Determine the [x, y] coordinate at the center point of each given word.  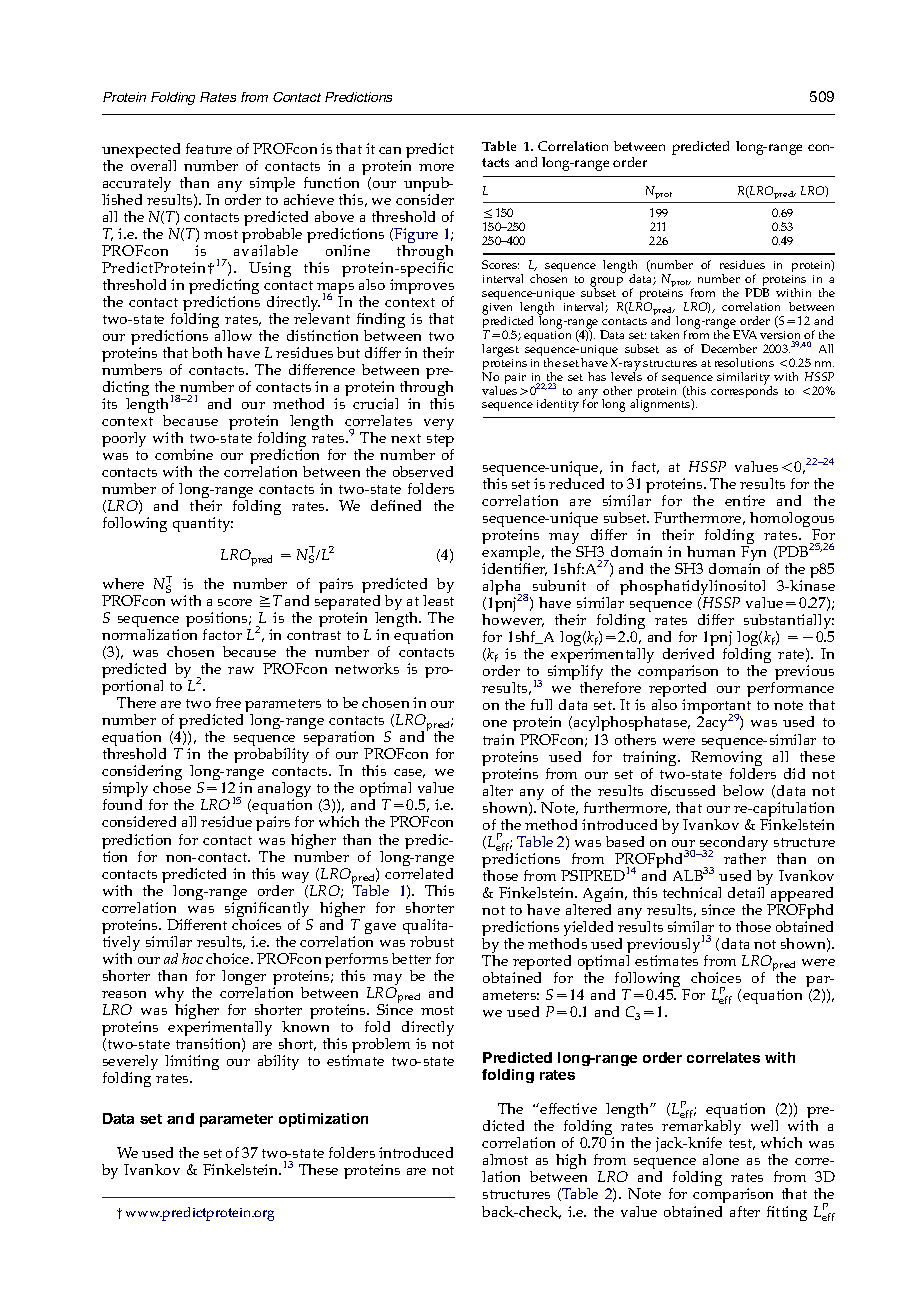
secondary [734, 845]
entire [745, 500]
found [122, 804]
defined [396, 505]
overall [153, 165]
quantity [203, 524]
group [606, 283]
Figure [415, 237]
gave [380, 928]
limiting [192, 1062]
